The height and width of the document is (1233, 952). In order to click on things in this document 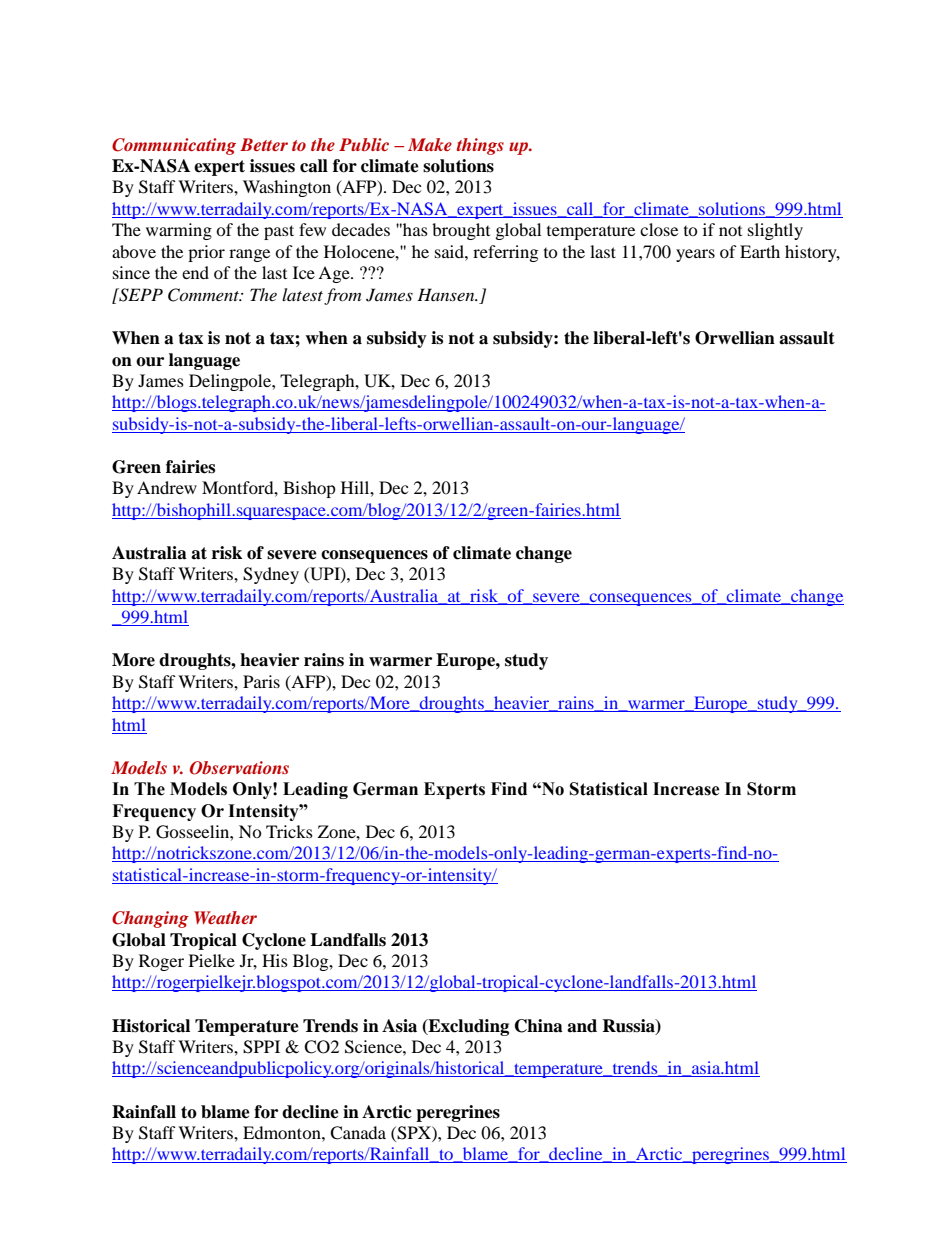, I will do `click(480, 146)`.
